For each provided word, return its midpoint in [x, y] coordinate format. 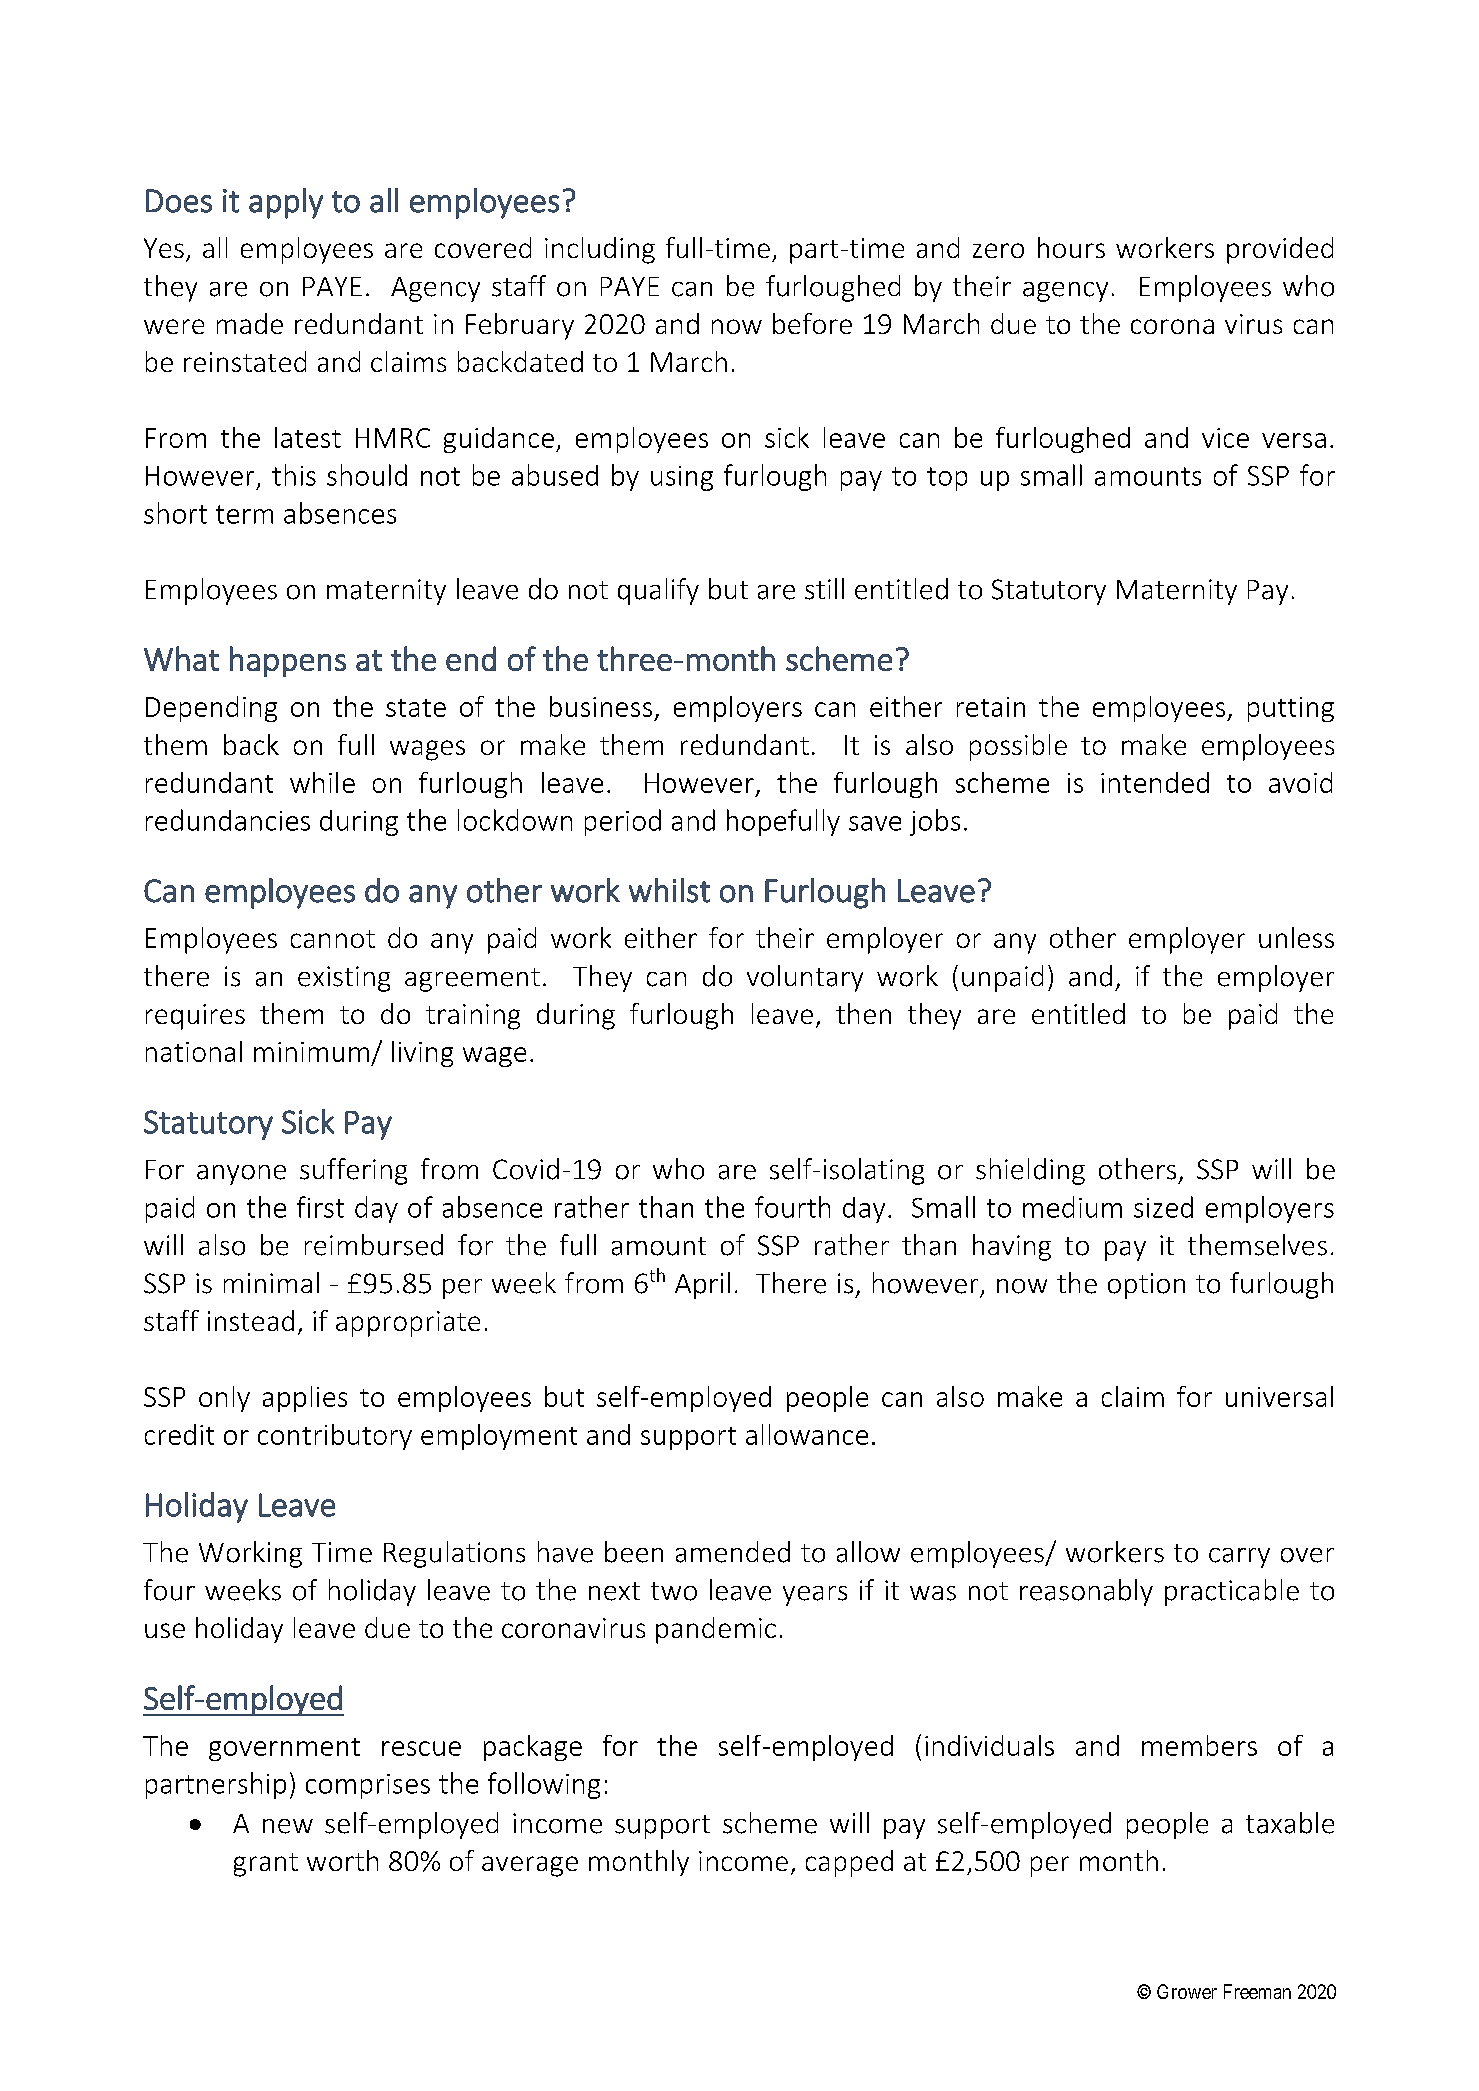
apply [286, 203]
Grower [1187, 1991]
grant [266, 1865]
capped [849, 1863]
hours [1071, 247]
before [812, 323]
